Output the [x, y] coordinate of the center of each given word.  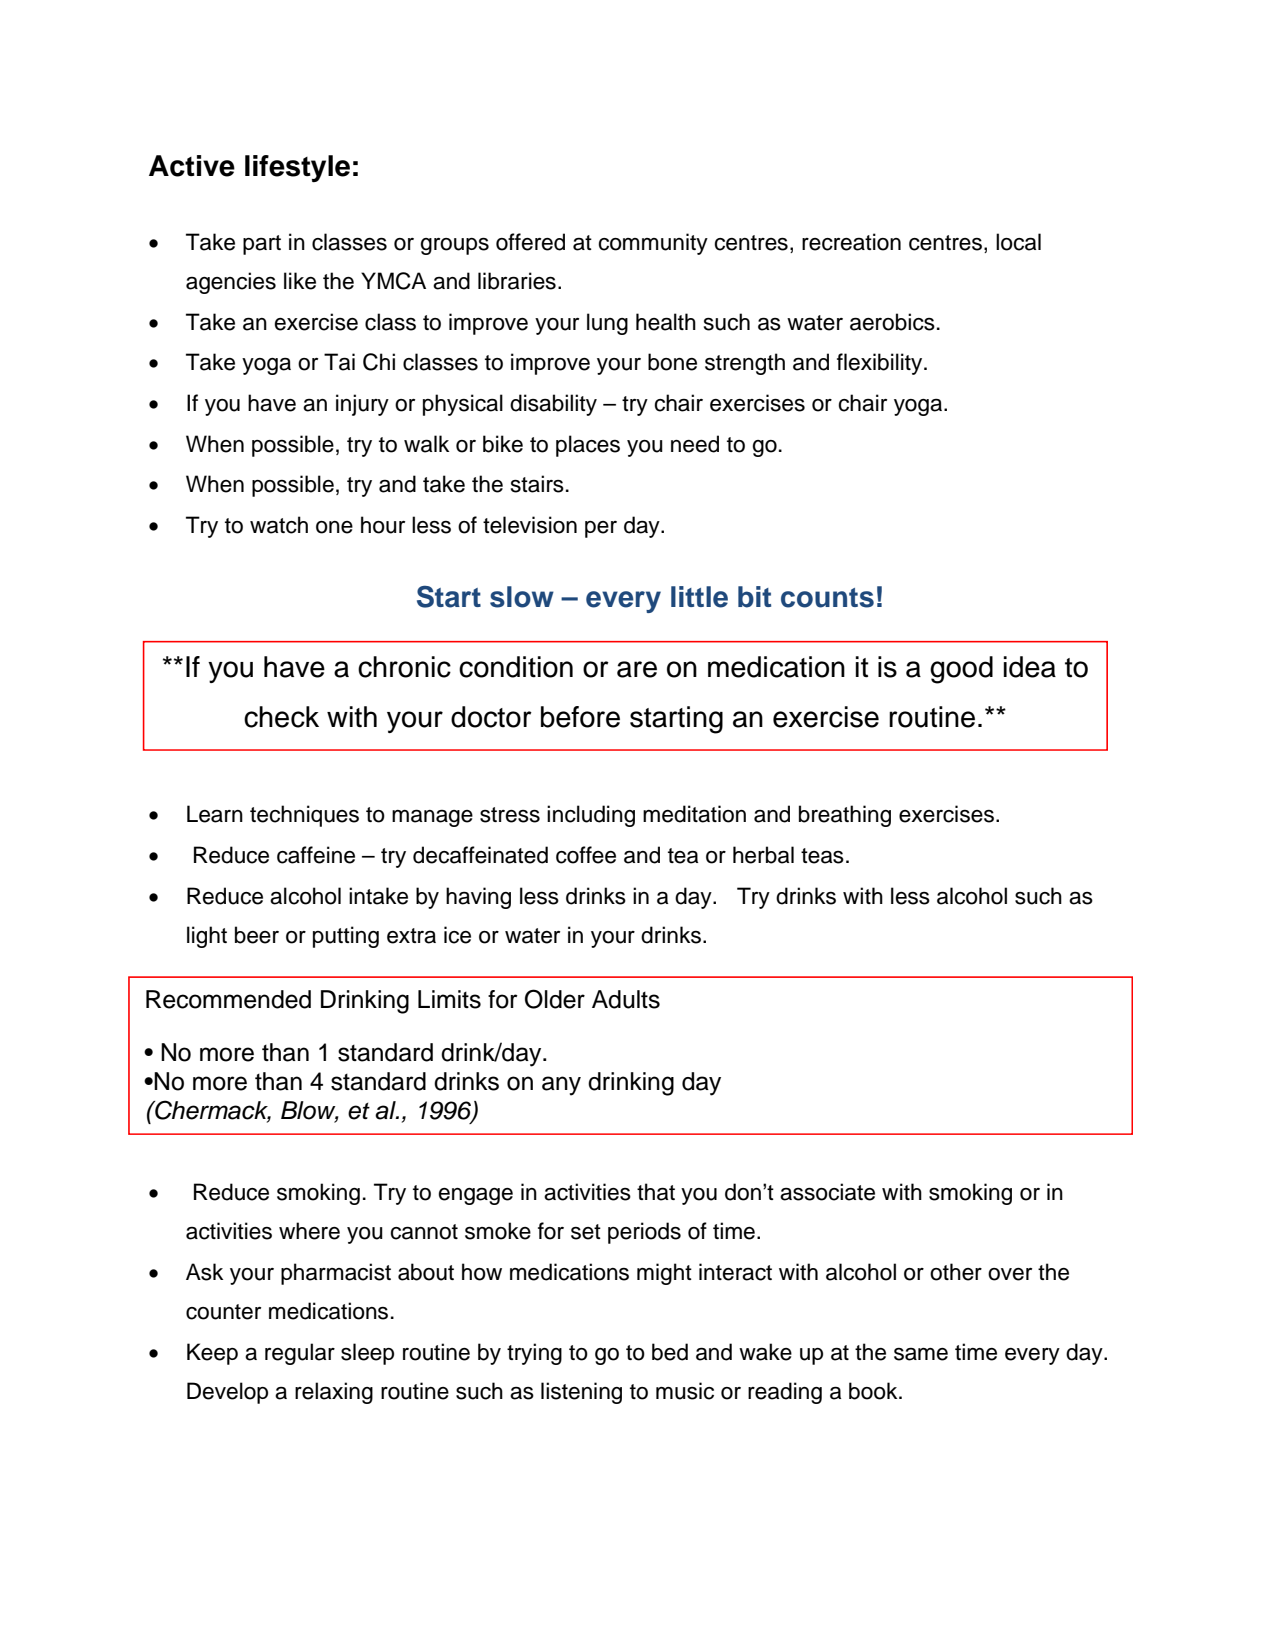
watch [279, 525]
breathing [845, 816]
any [561, 1086]
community [653, 244]
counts [827, 598]
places [588, 446]
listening [581, 1393]
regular [300, 1354]
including [591, 816]
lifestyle [297, 168]
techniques [304, 816]
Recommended [228, 999]
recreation [851, 242]
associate [827, 1192]
